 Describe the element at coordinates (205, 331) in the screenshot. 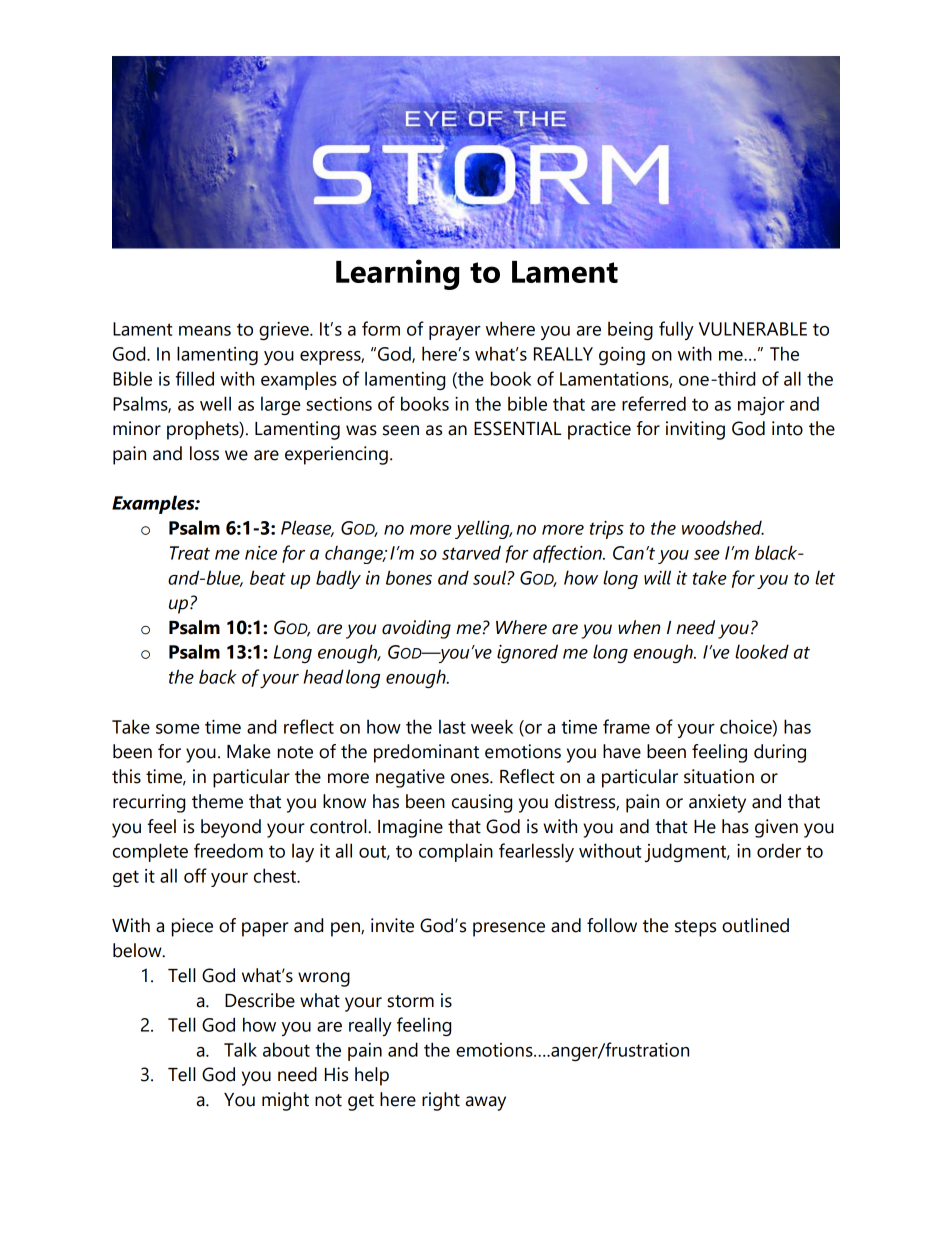

I see `means` at that location.
